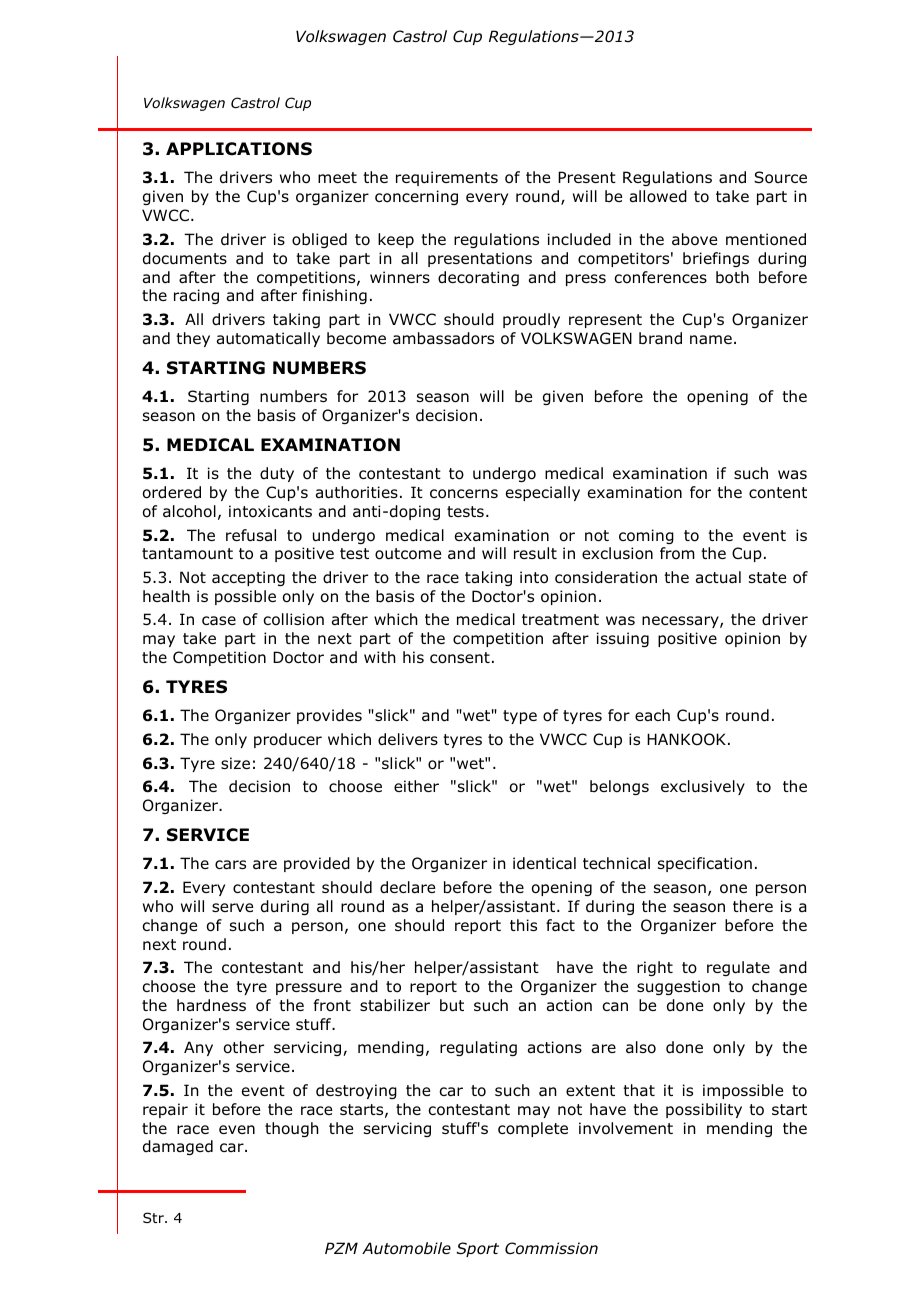 The height and width of the screenshot is (1308, 924). I want to click on allowed, so click(658, 196).
